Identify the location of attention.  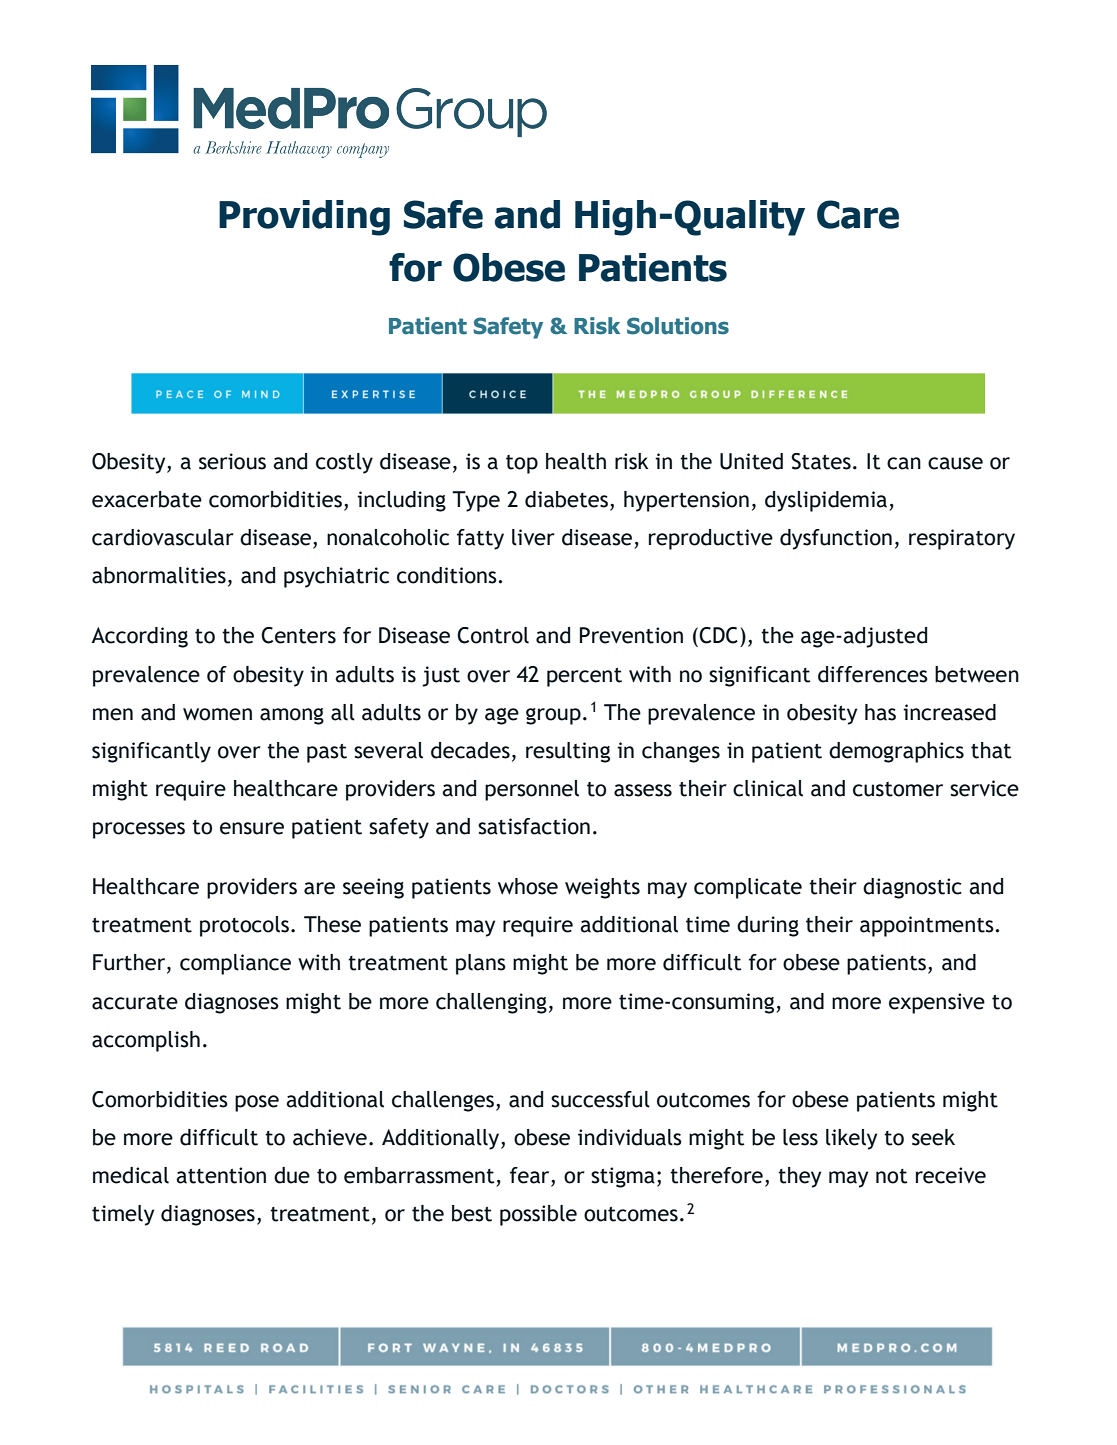
(221, 1175).
